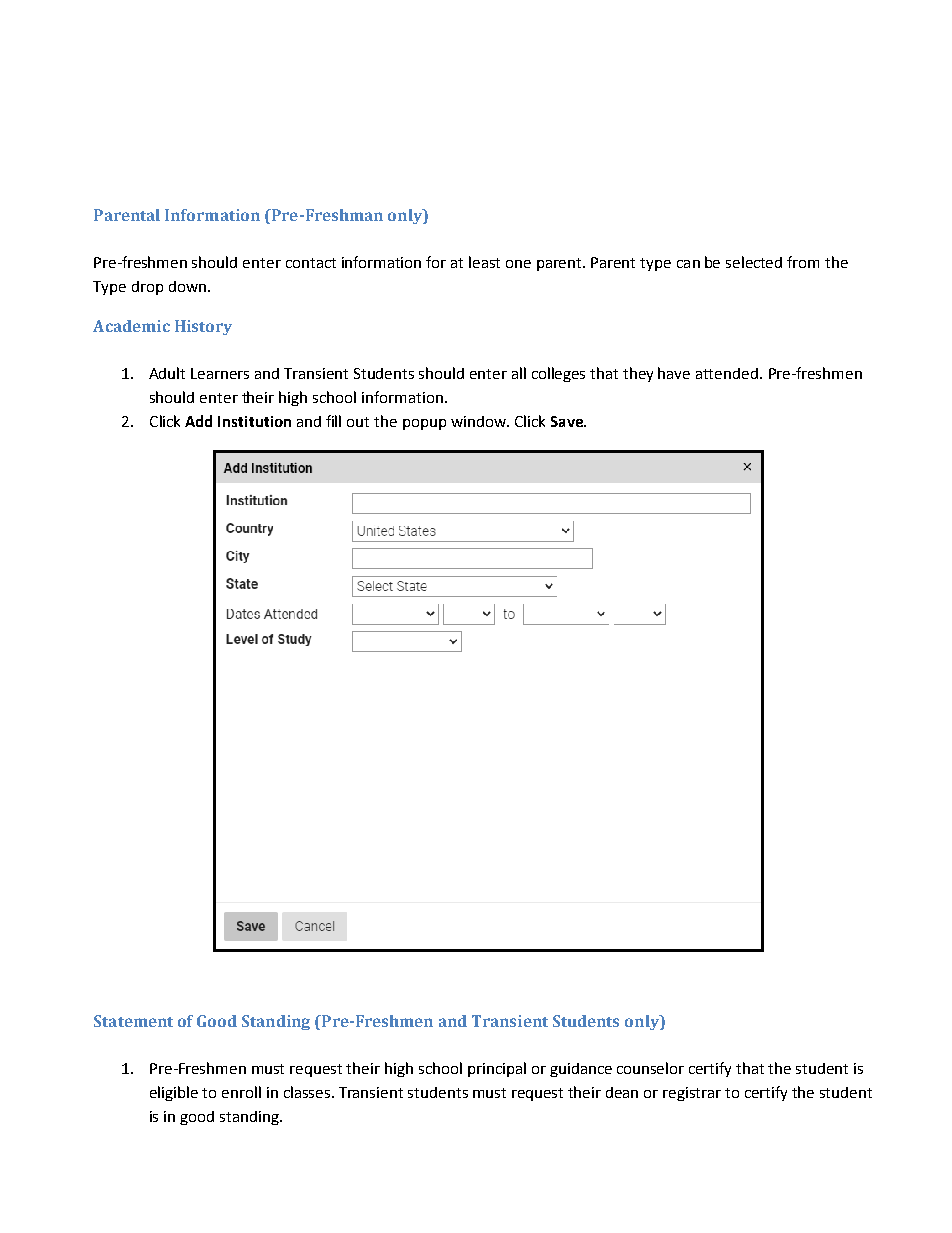  What do you see at coordinates (692, 1094) in the page?
I see `registrar` at bounding box center [692, 1094].
